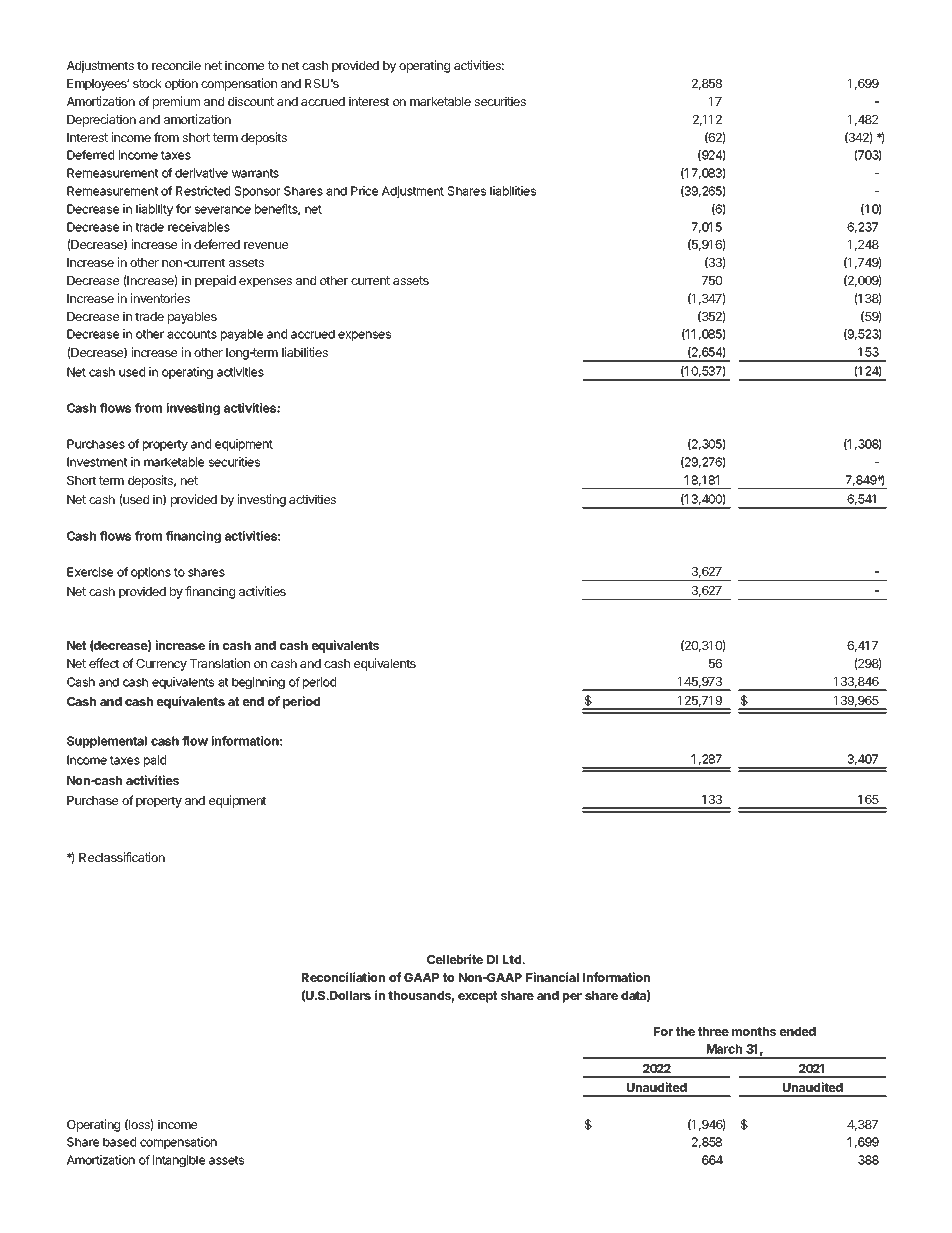 The width and height of the screenshot is (952, 1233). Describe the element at coordinates (97, 462) in the screenshot. I see `Investment` at that location.
